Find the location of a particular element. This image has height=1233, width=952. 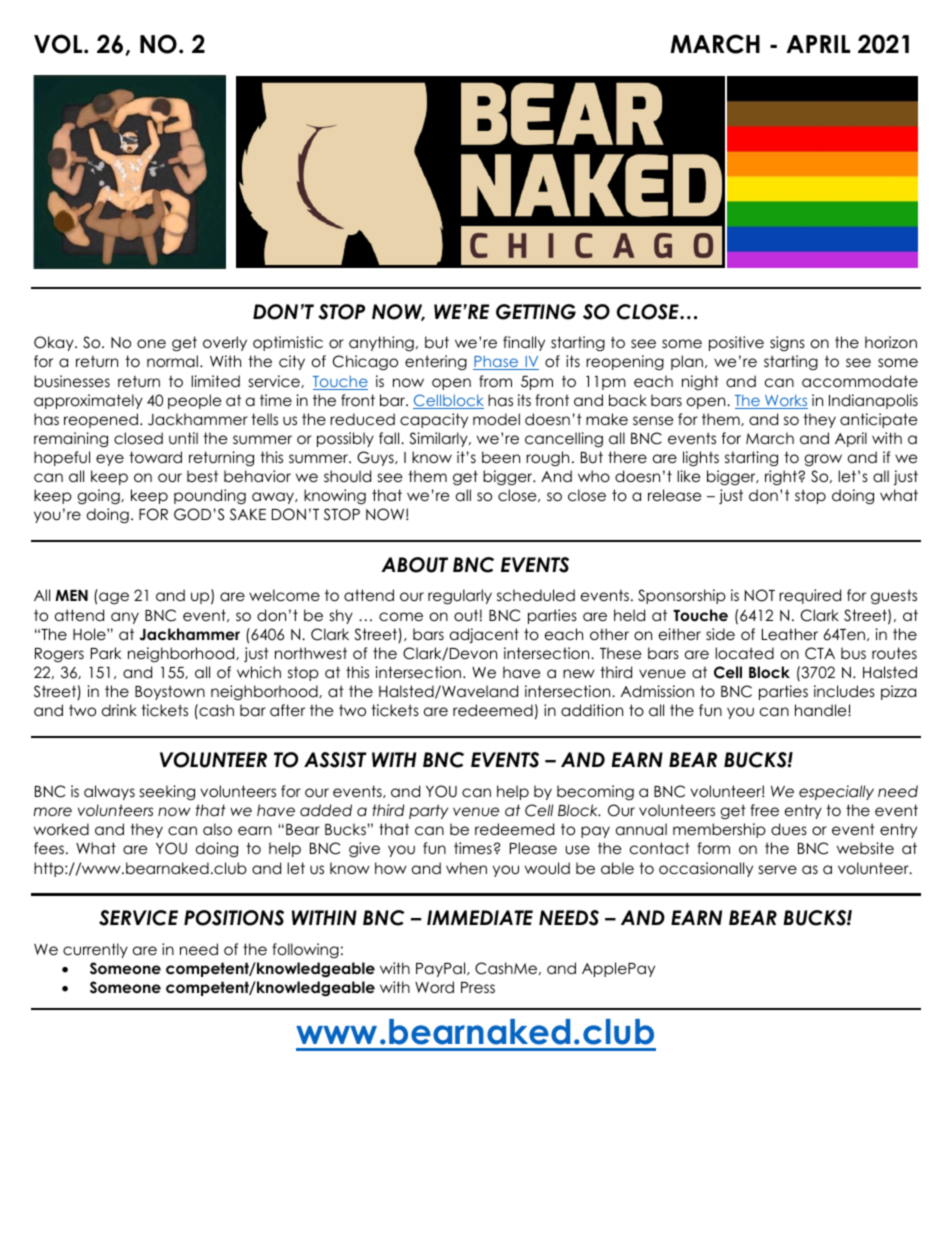

currently is located at coordinates (95, 950).
